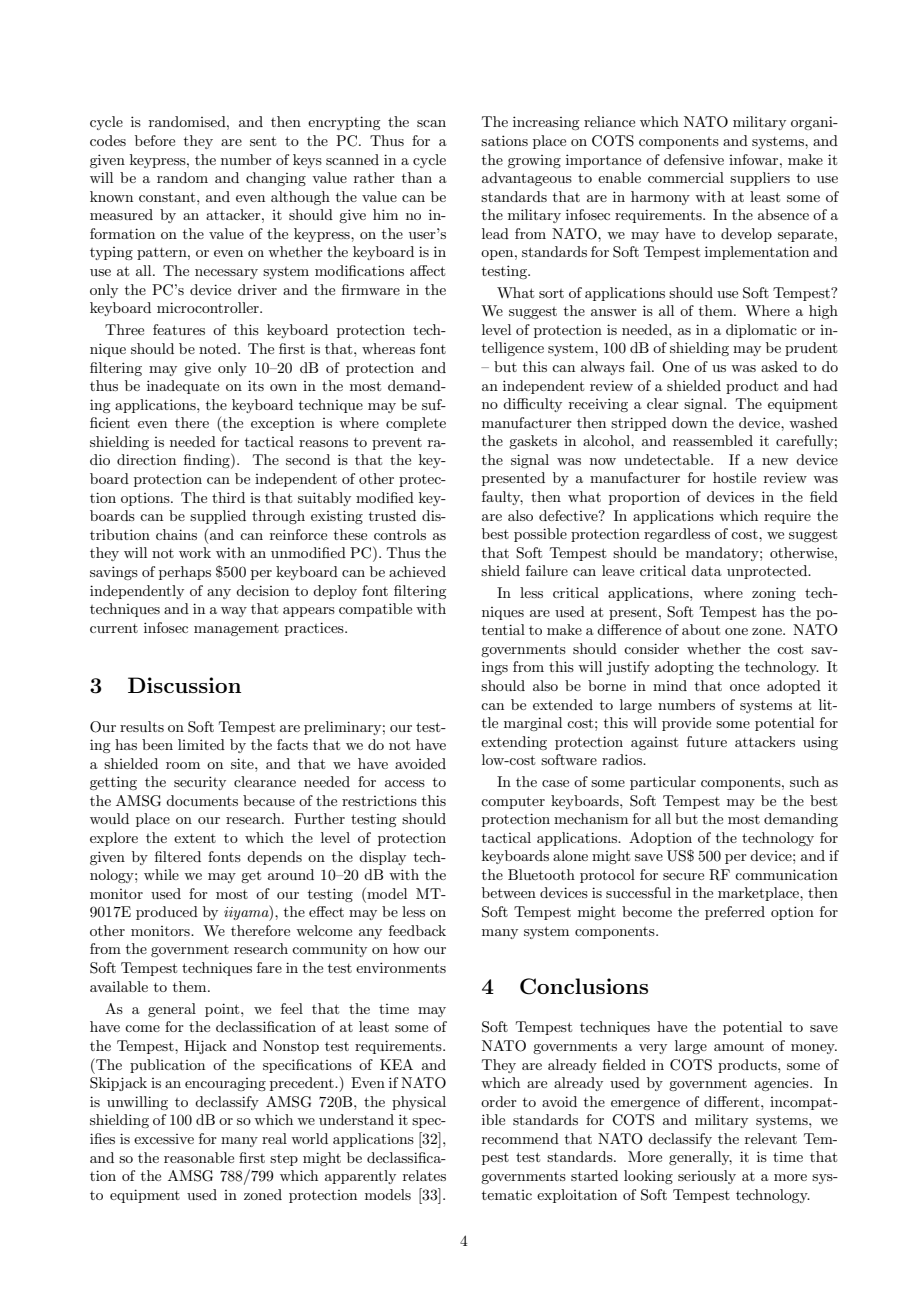 This screenshot has width=924, height=1308. What do you see at coordinates (804, 781) in the screenshot?
I see `such` at bounding box center [804, 781].
